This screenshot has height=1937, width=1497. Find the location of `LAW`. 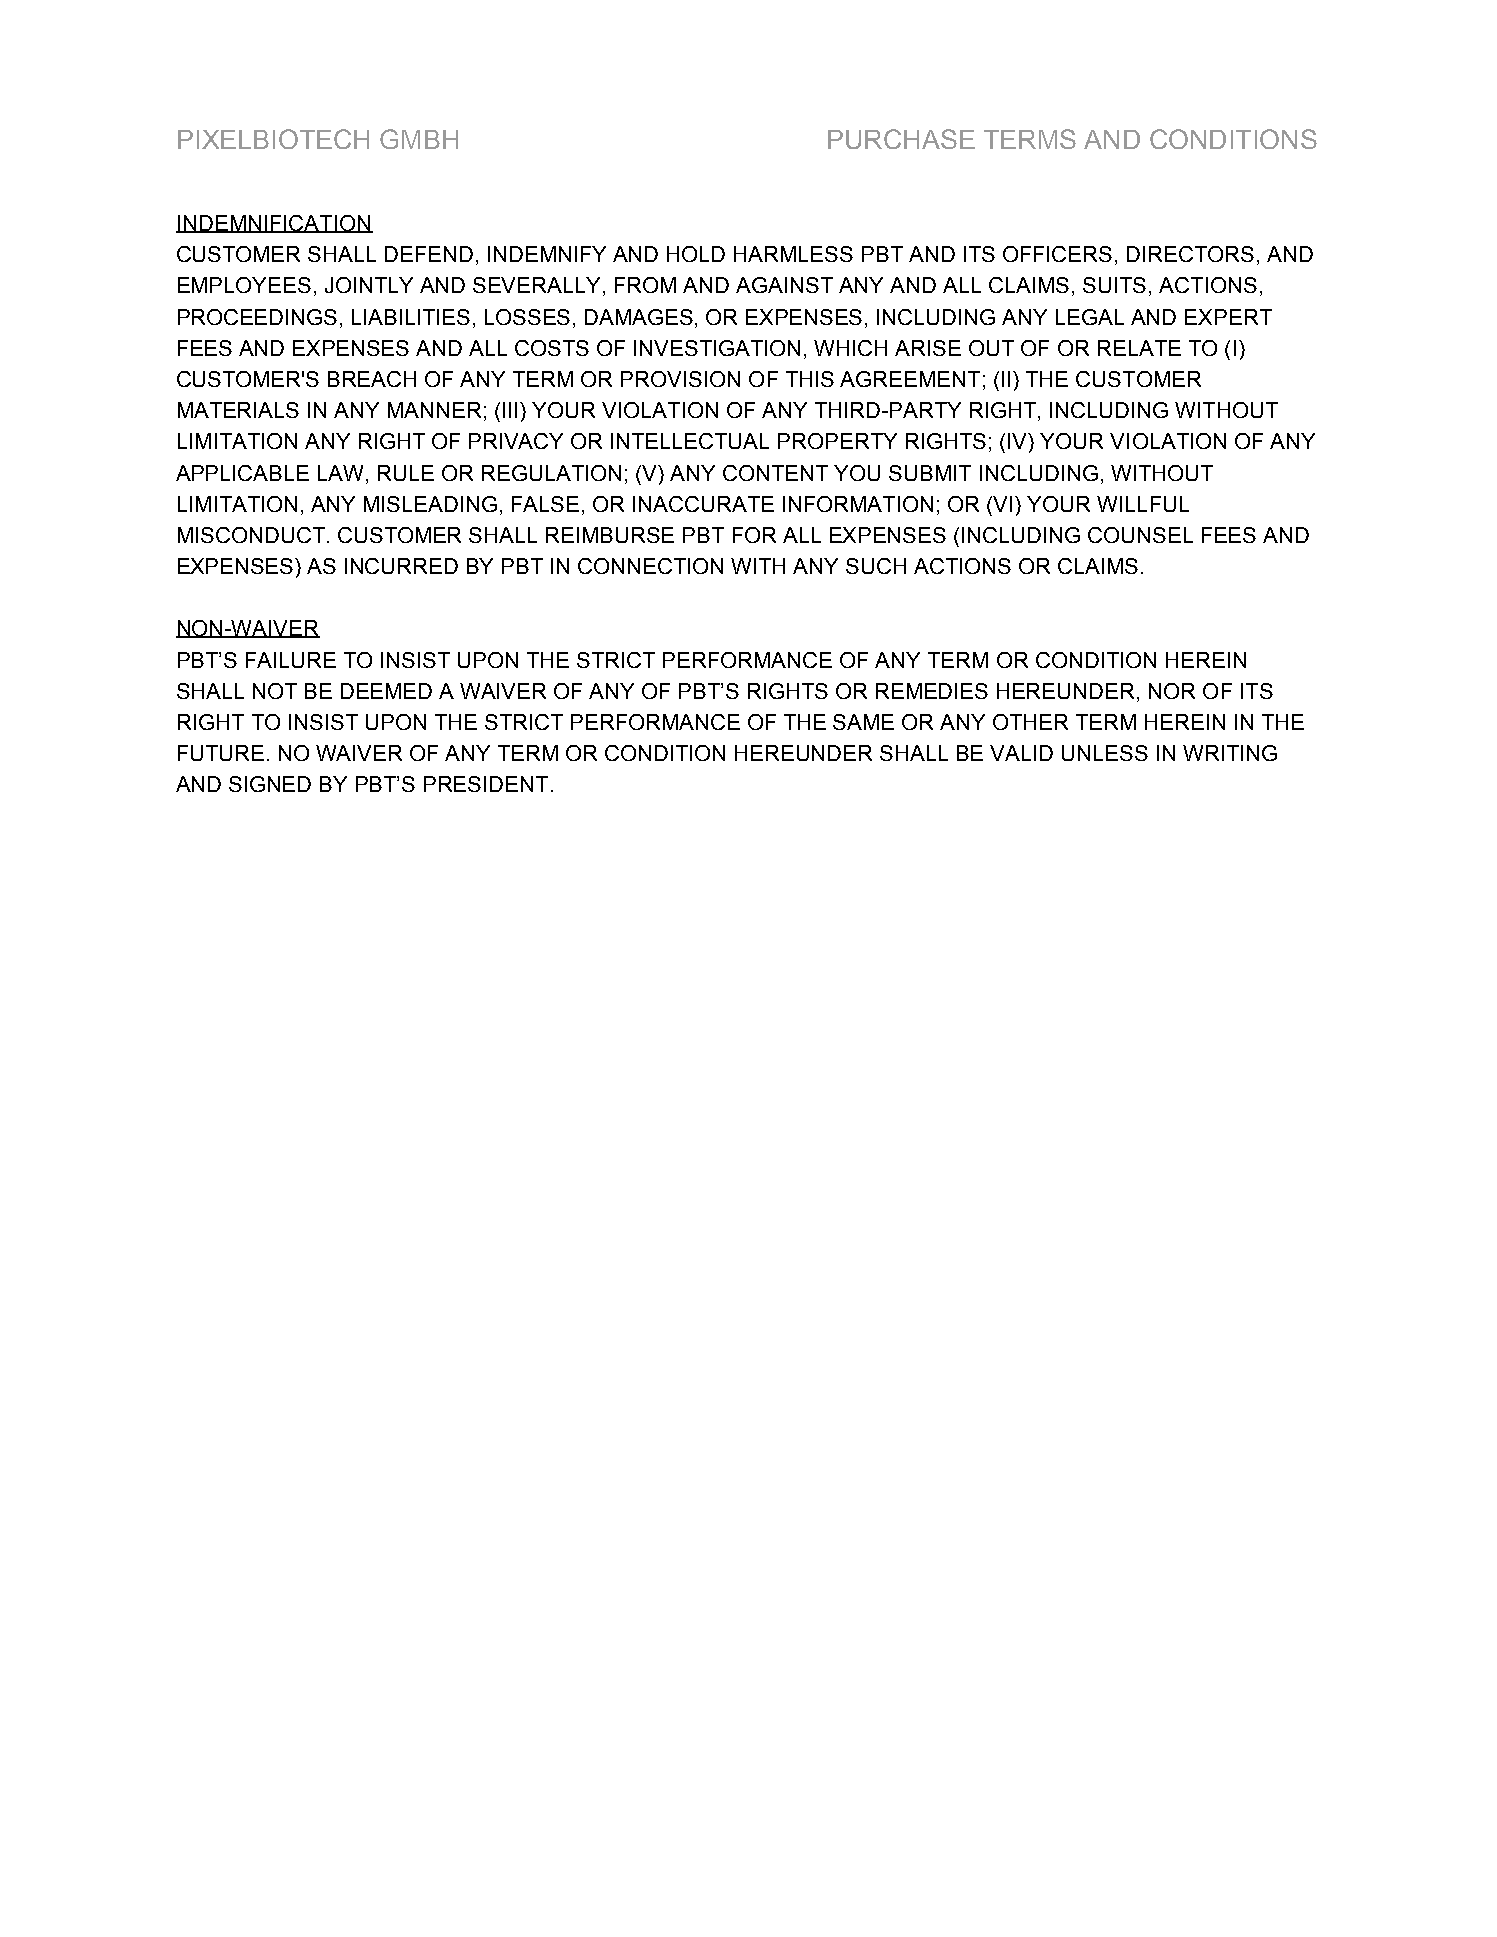

LAW is located at coordinates (342, 473).
